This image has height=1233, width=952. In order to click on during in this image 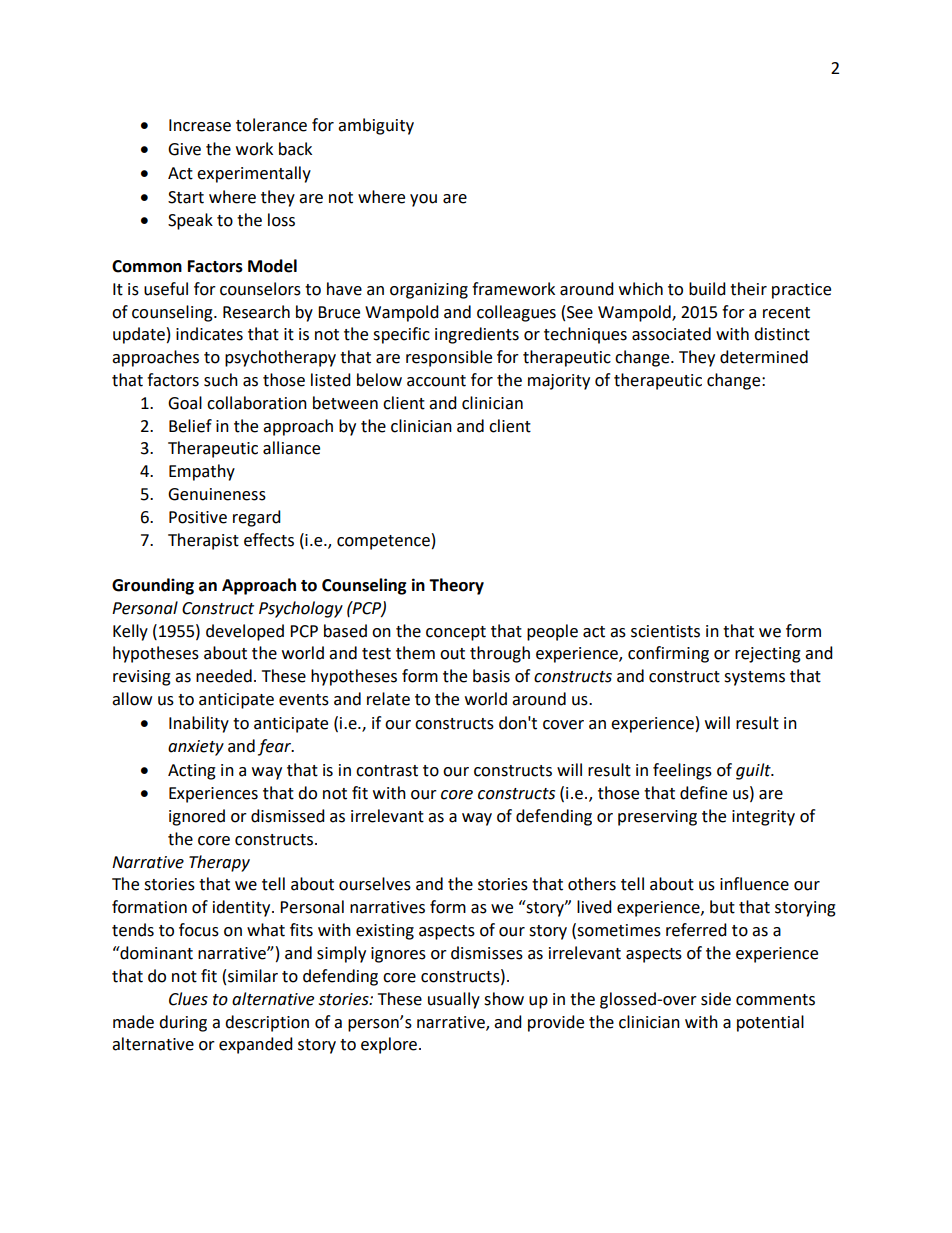, I will do `click(183, 1023)`.
